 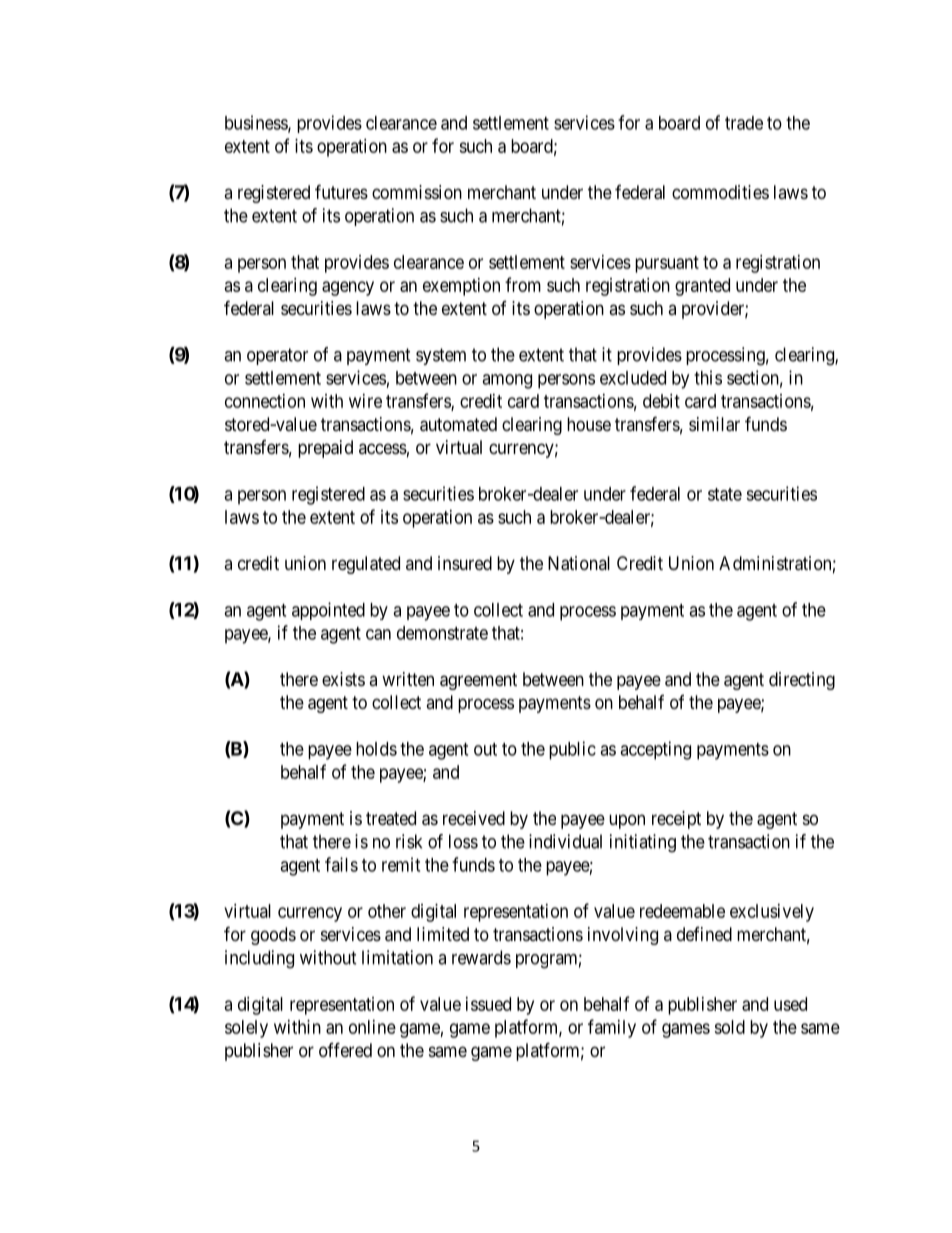 What do you see at coordinates (345, 1049) in the page?
I see `offered` at bounding box center [345, 1049].
